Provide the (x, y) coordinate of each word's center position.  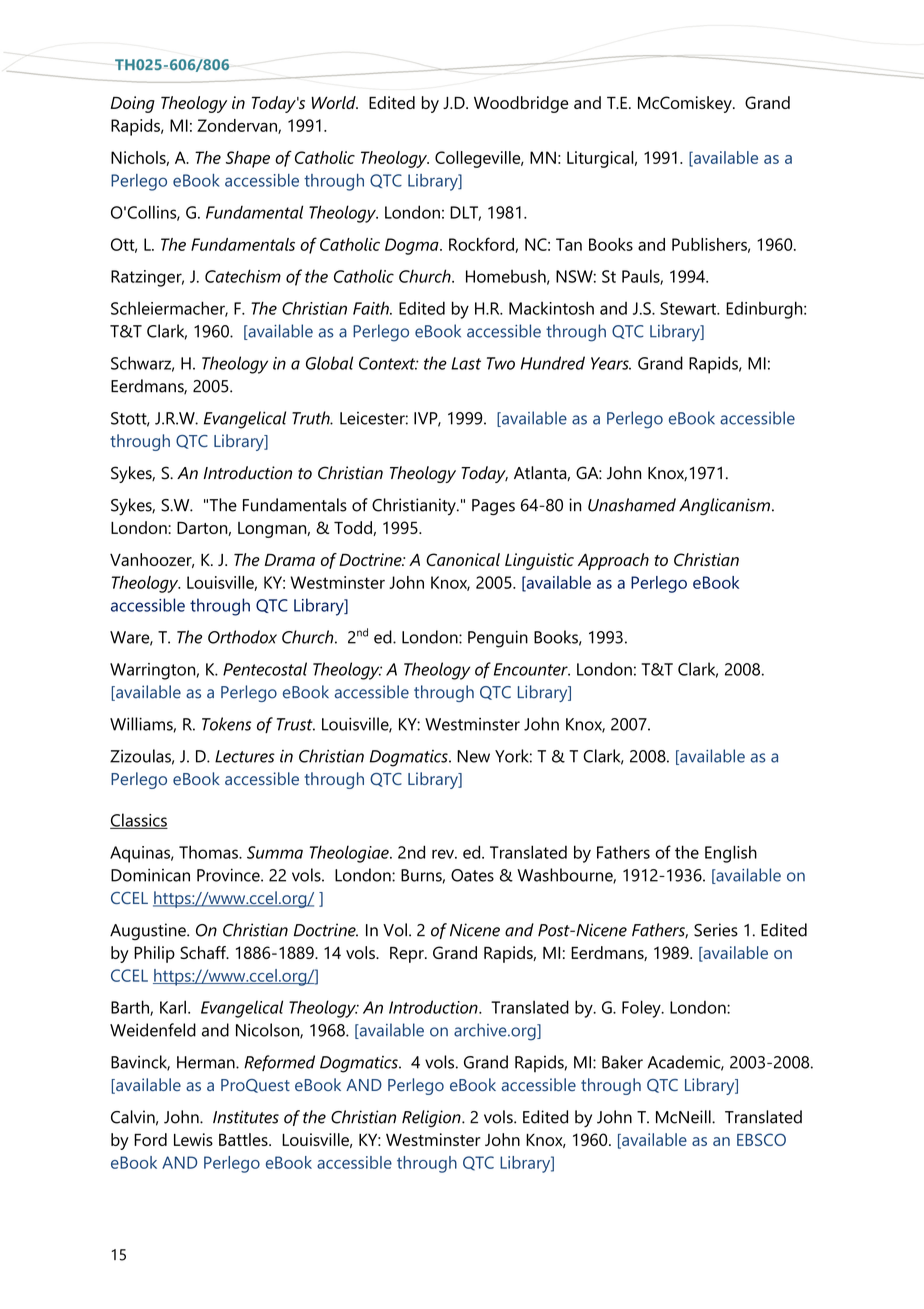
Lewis (193, 1139)
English (731, 854)
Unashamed (632, 505)
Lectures (245, 756)
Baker (622, 1062)
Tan (569, 244)
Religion (432, 1118)
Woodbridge (521, 104)
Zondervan (238, 126)
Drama (290, 560)
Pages (493, 507)
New (473, 756)
